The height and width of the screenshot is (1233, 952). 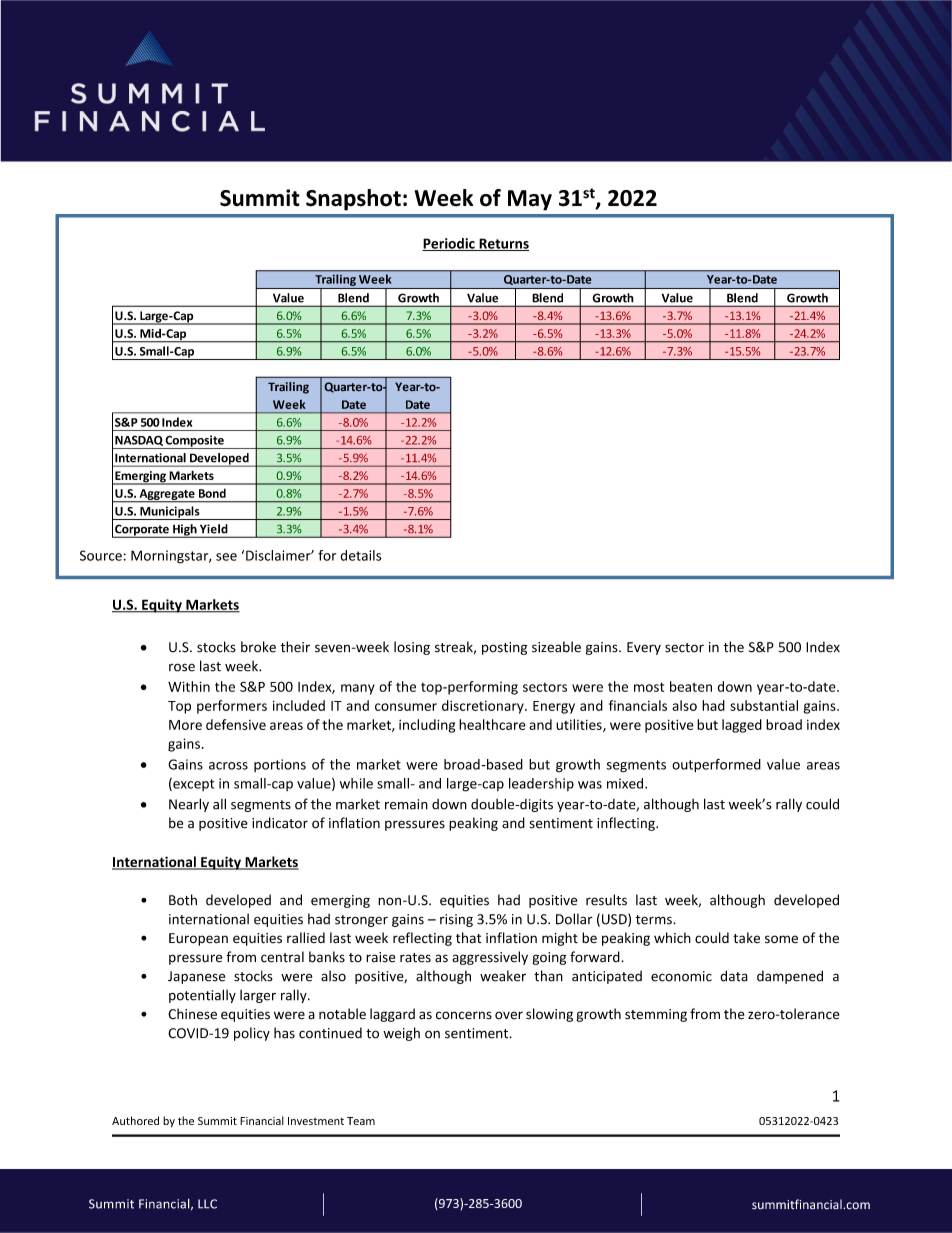 What do you see at coordinates (406, 804) in the screenshot?
I see `remain` at bounding box center [406, 804].
